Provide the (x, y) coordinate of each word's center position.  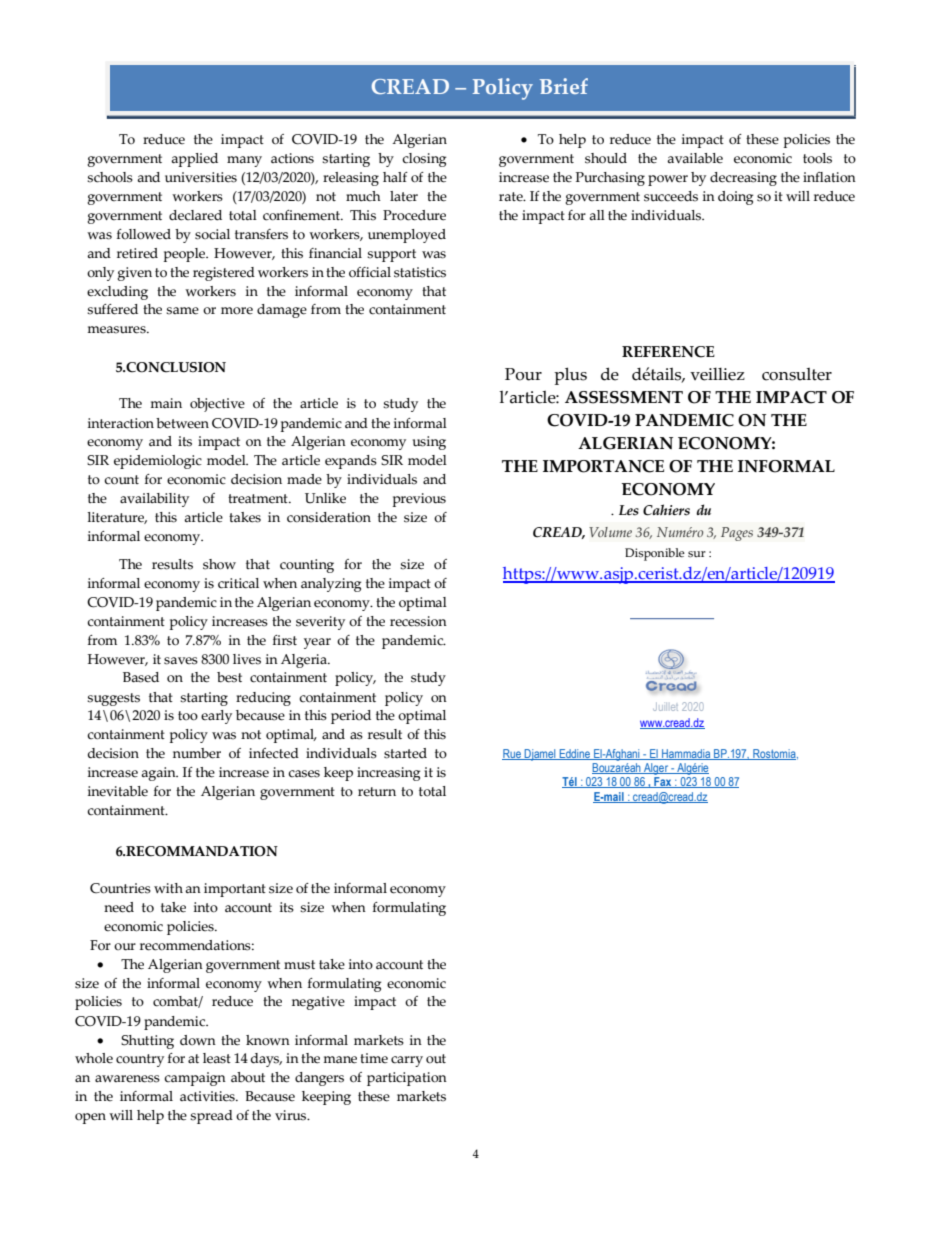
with (168, 888)
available (695, 158)
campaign (195, 1079)
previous (419, 500)
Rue (512, 754)
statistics (420, 272)
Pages (737, 534)
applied (194, 160)
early (216, 717)
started (405, 753)
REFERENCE (668, 352)
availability (154, 500)
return (377, 792)
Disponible (655, 554)
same (182, 311)
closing (424, 160)
